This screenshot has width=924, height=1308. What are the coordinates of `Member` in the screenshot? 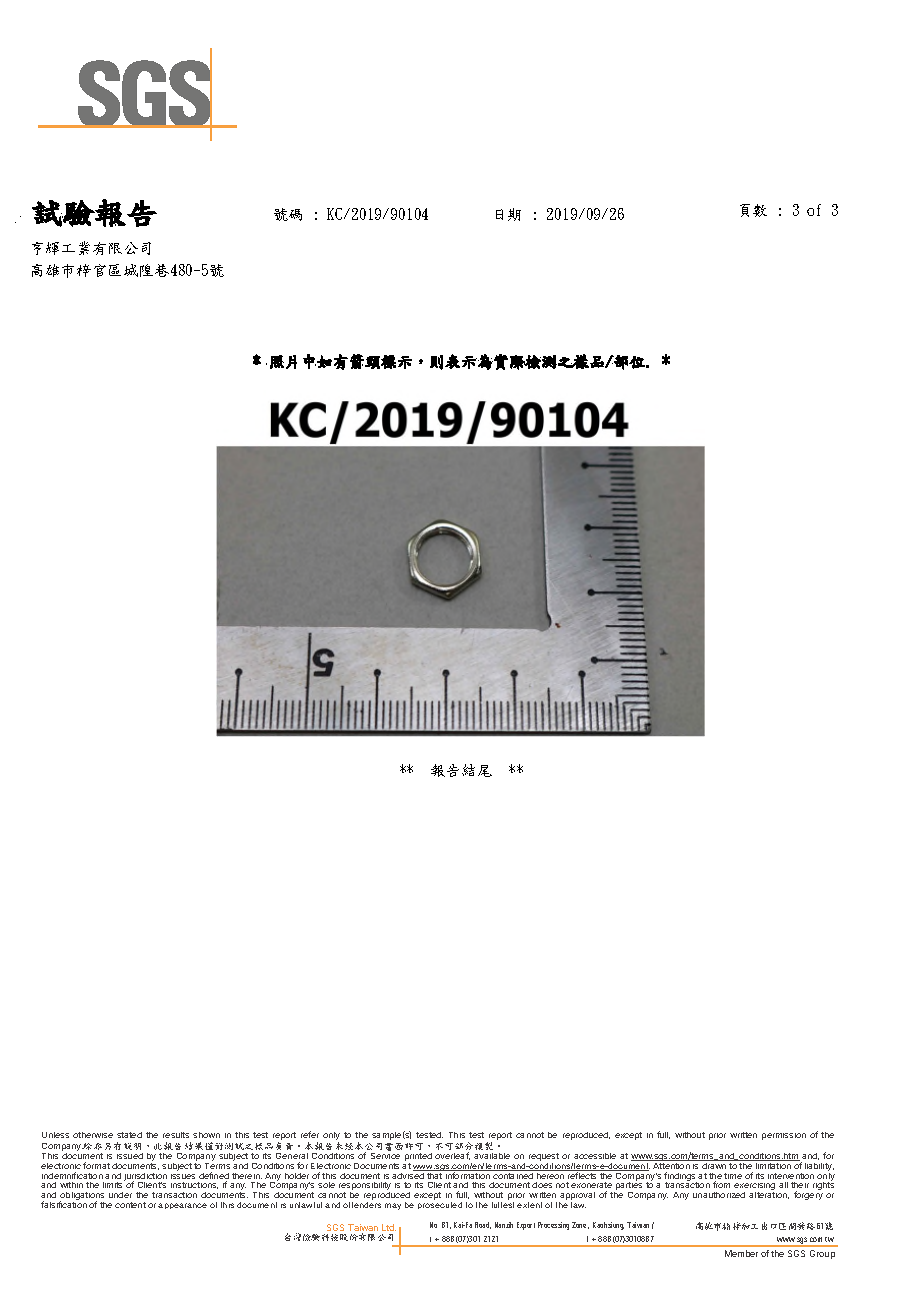 It's located at (741, 1253).
